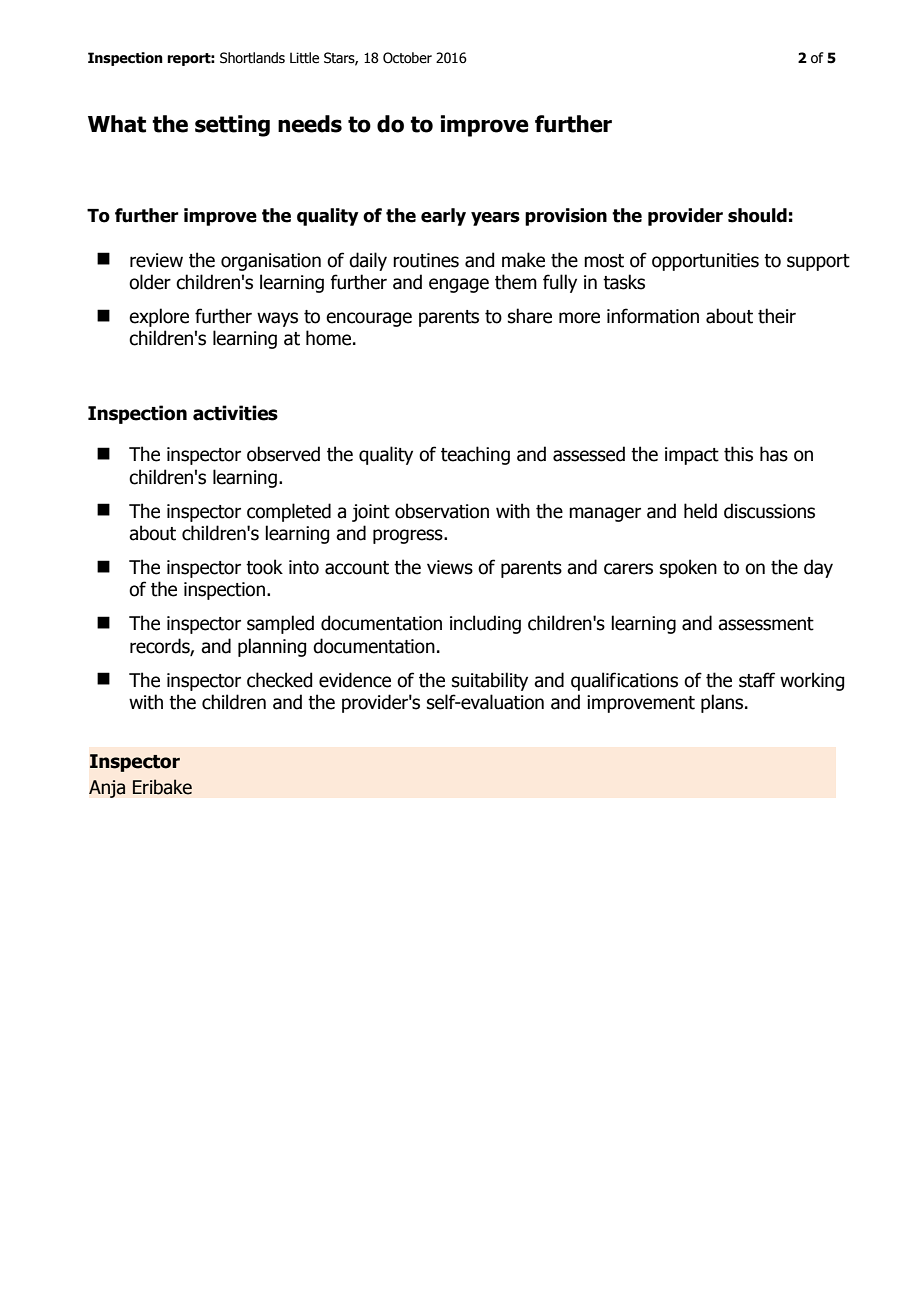 The height and width of the screenshot is (1308, 924). What do you see at coordinates (159, 317) in the screenshot?
I see `explore` at bounding box center [159, 317].
